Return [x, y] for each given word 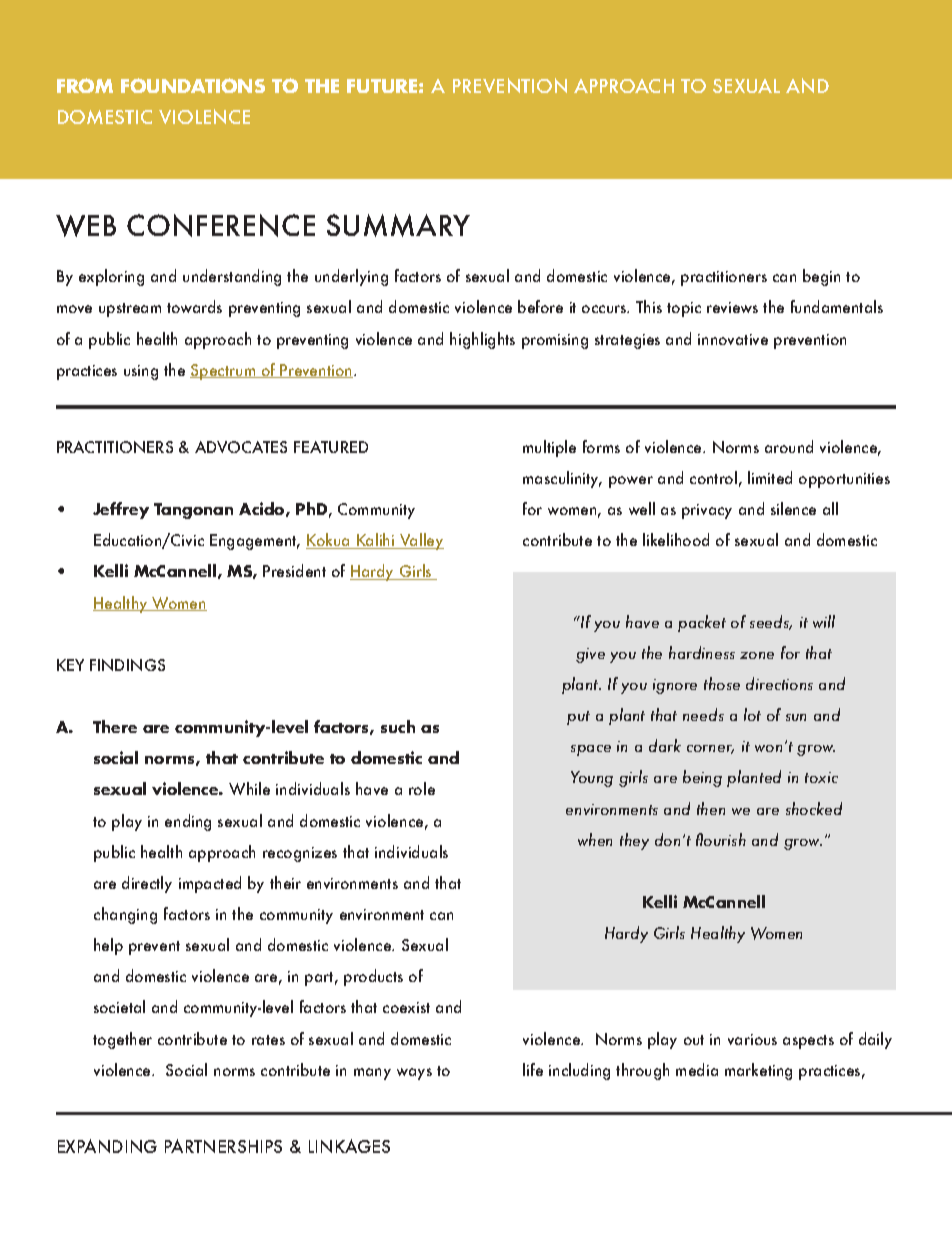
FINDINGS [127, 665]
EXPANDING [107, 1146]
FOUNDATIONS [193, 85]
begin [821, 277]
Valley [421, 541]
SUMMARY [398, 225]
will [824, 621]
